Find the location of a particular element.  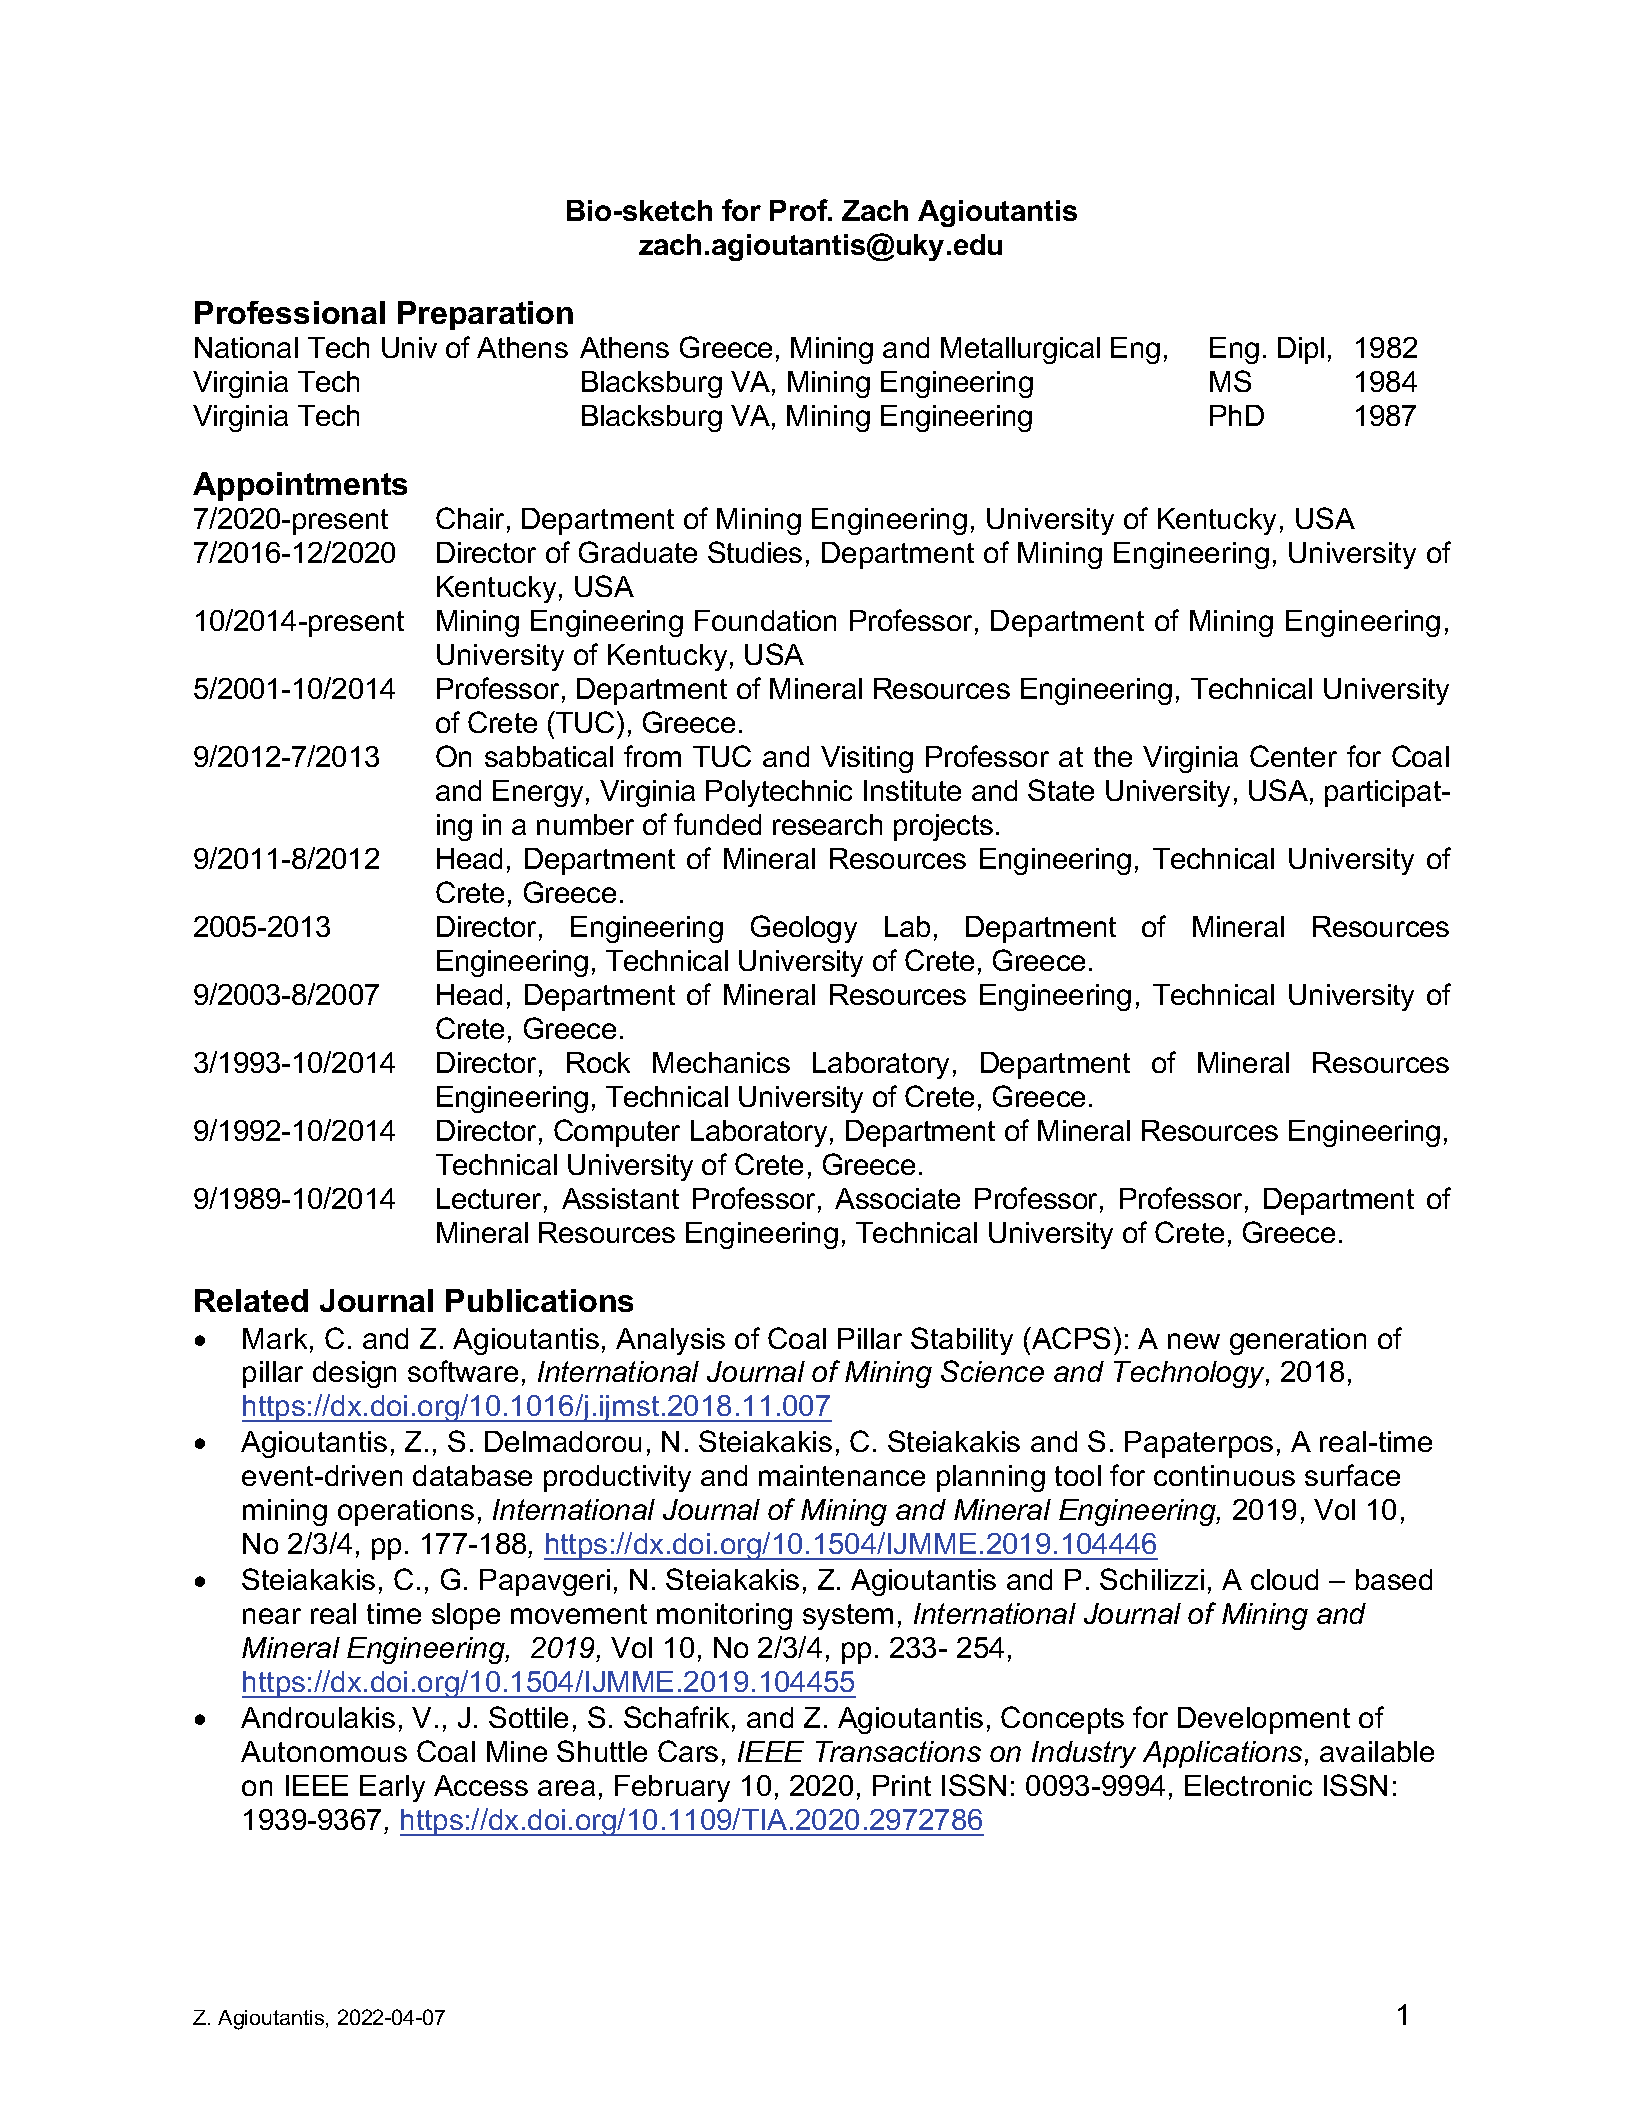

Visiting is located at coordinates (867, 759).
